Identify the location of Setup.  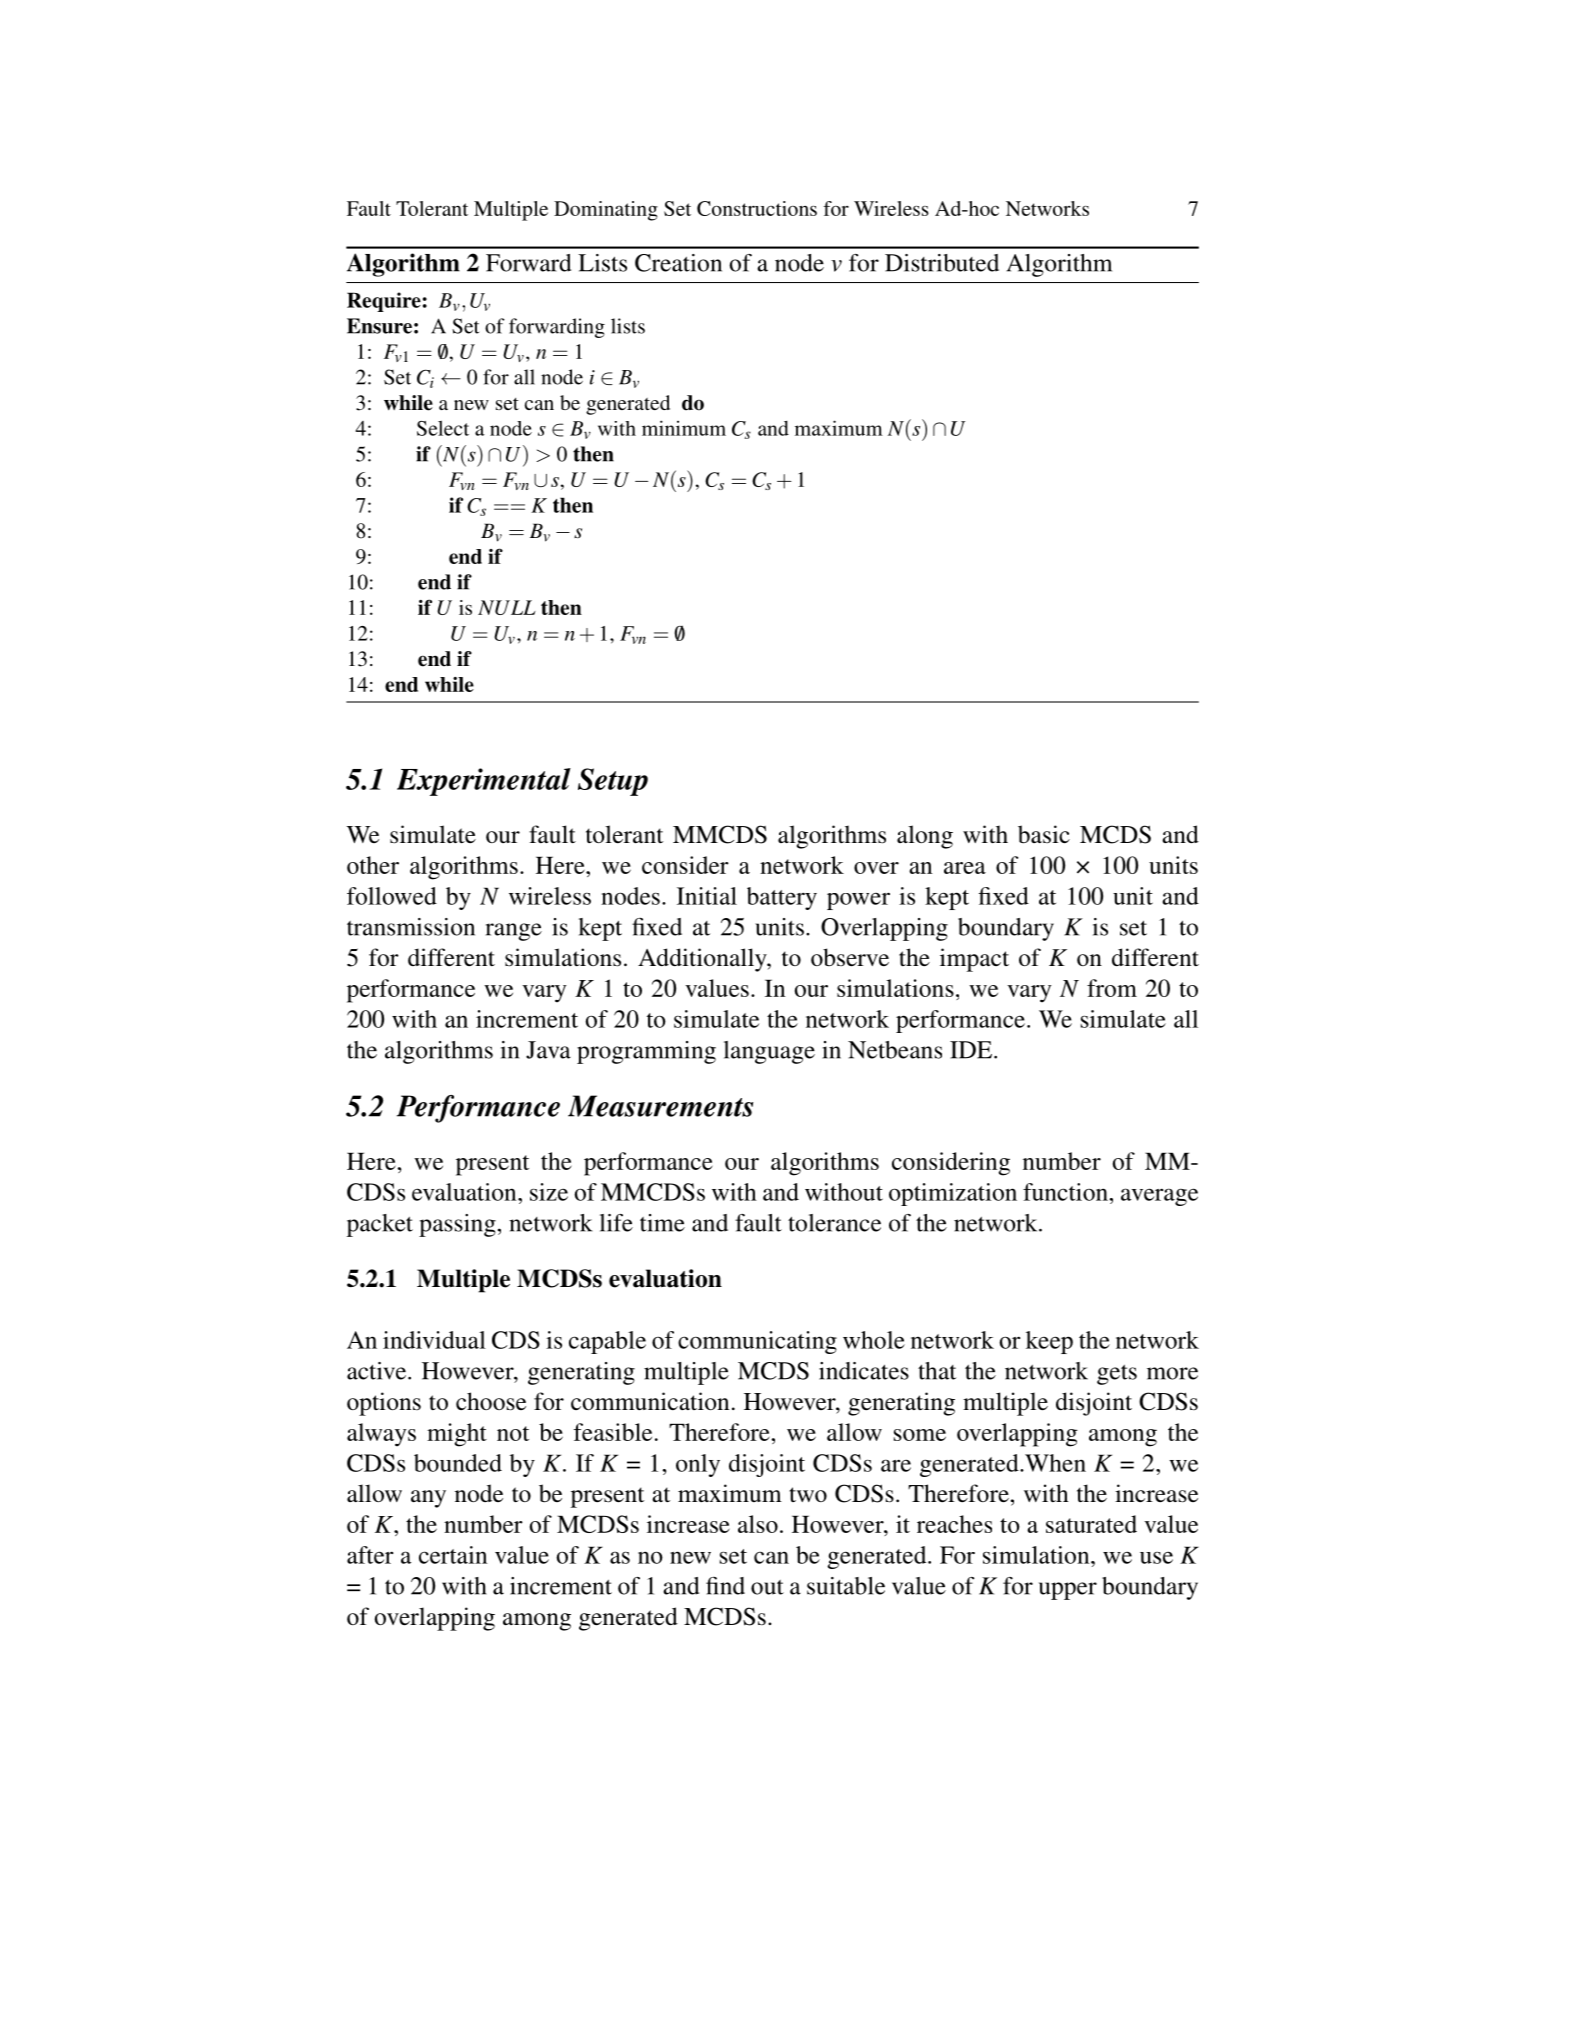
(613, 782).
